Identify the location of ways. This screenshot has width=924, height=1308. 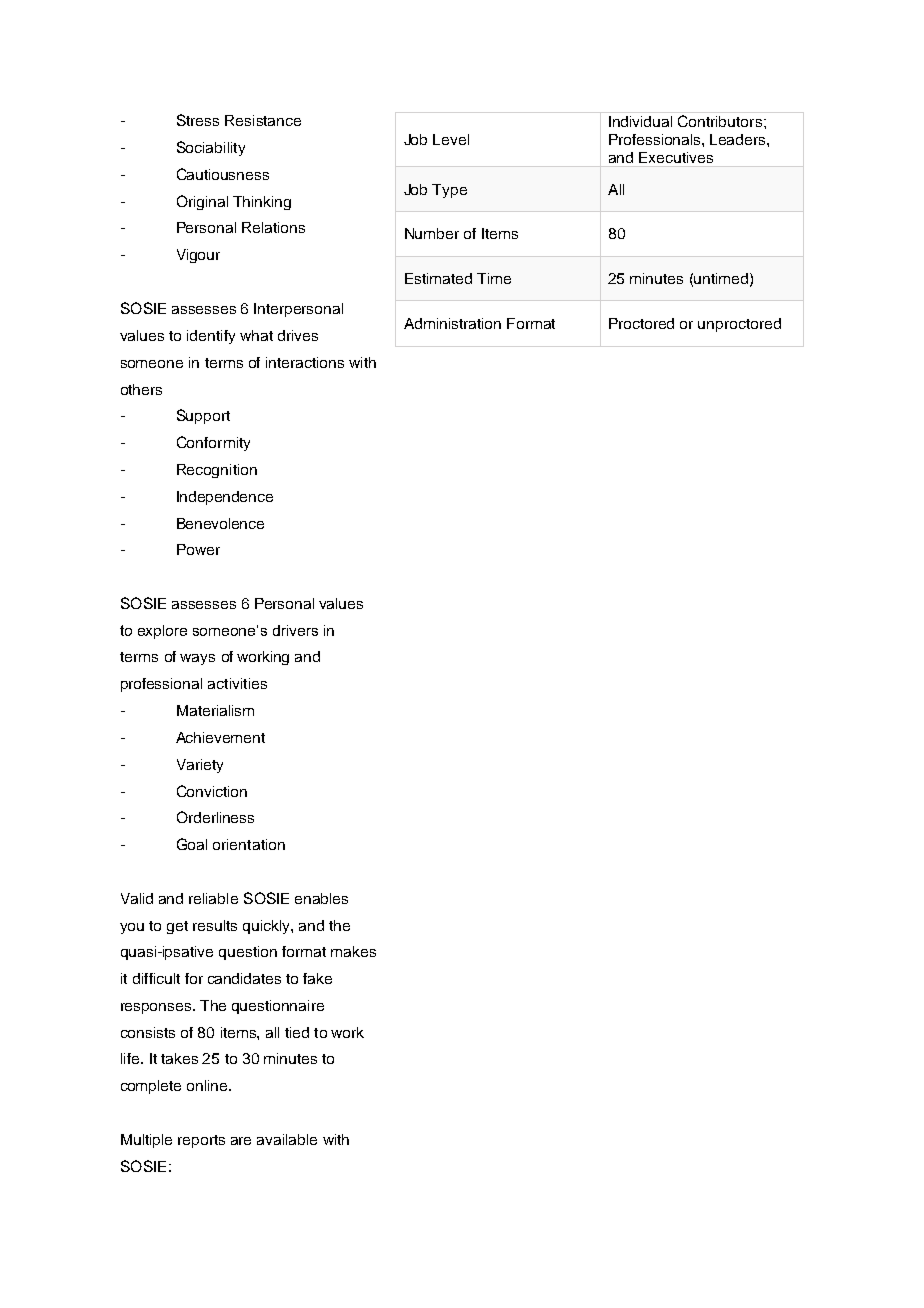
(197, 659).
